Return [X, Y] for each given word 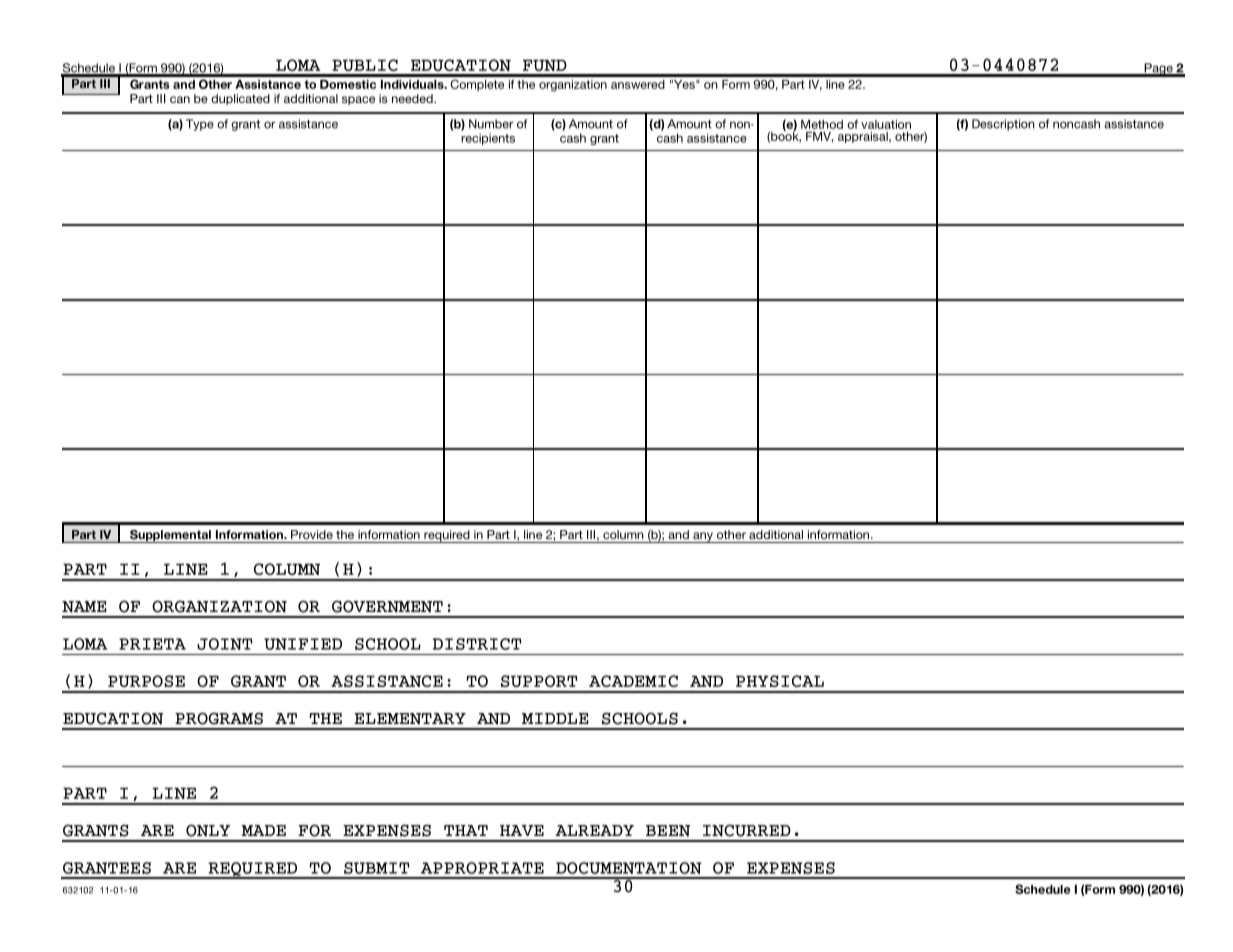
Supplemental [170, 536]
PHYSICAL [780, 681]
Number [491, 124]
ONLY [208, 830]
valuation [886, 124]
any [703, 537]
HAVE [522, 830]
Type [200, 125]
